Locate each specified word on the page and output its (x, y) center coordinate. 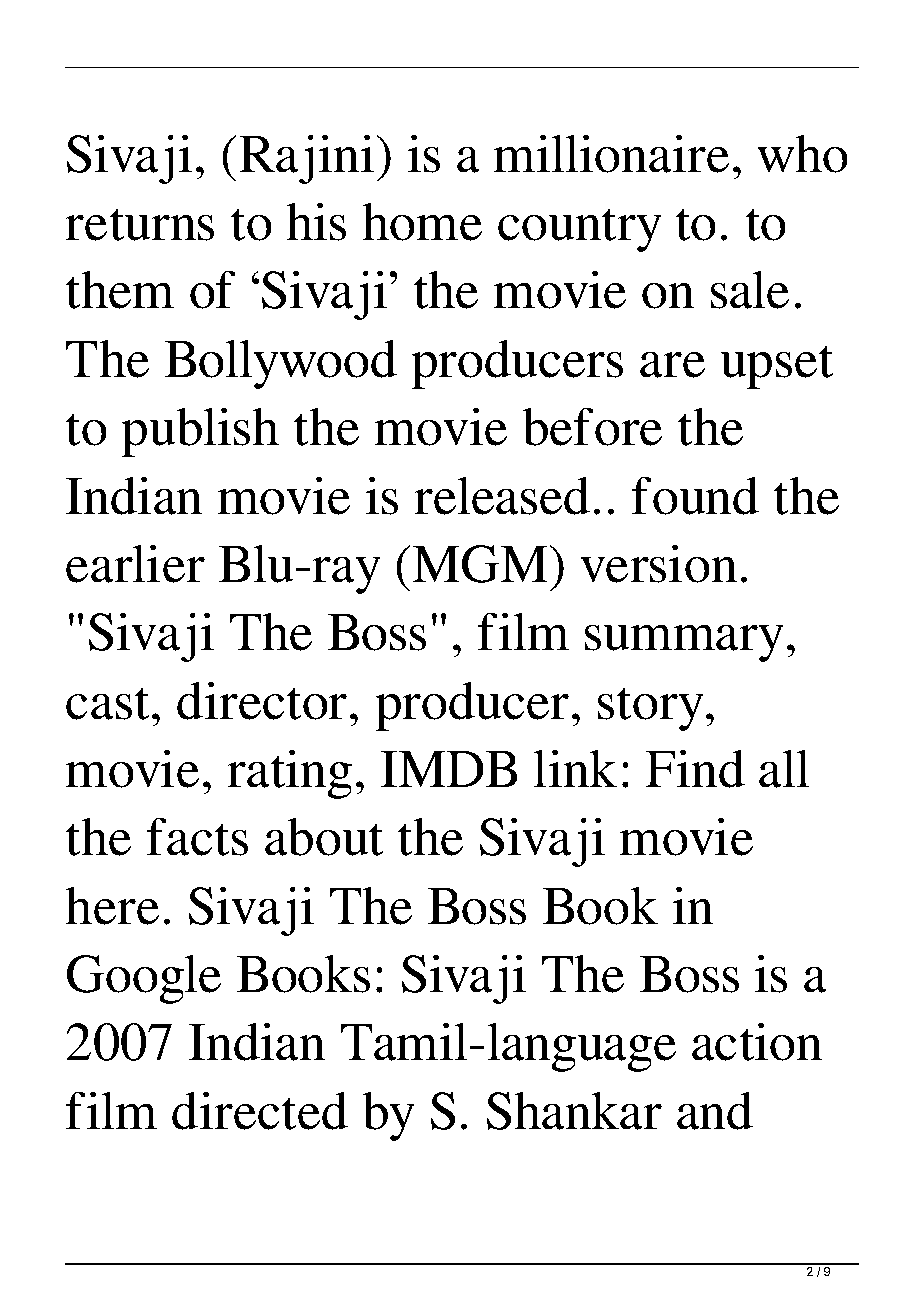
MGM (480, 564)
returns (139, 224)
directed (260, 1110)
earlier (135, 563)
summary (684, 643)
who (802, 154)
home (422, 222)
